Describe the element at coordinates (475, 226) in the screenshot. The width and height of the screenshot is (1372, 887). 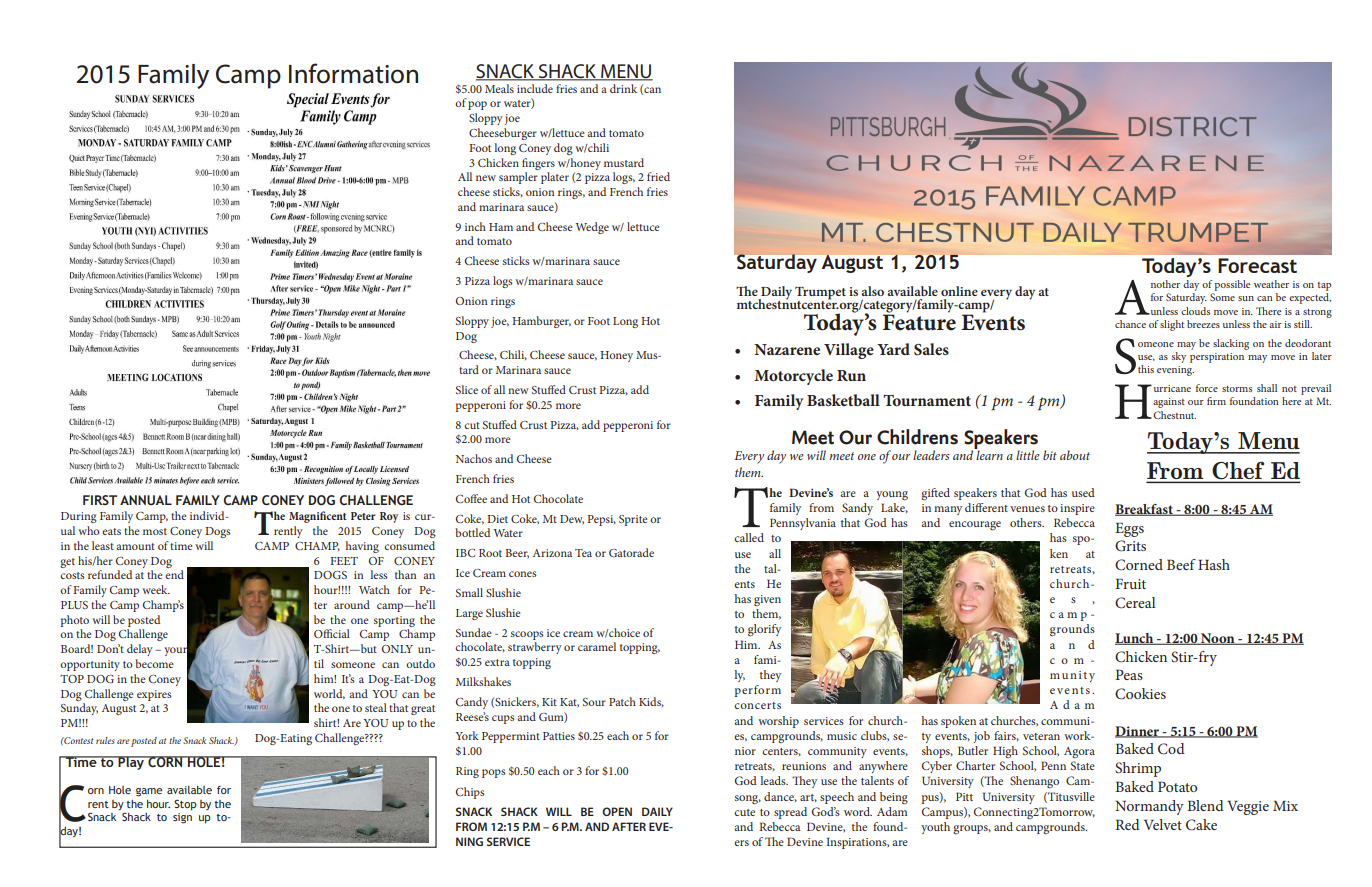
I see `inch` at that location.
